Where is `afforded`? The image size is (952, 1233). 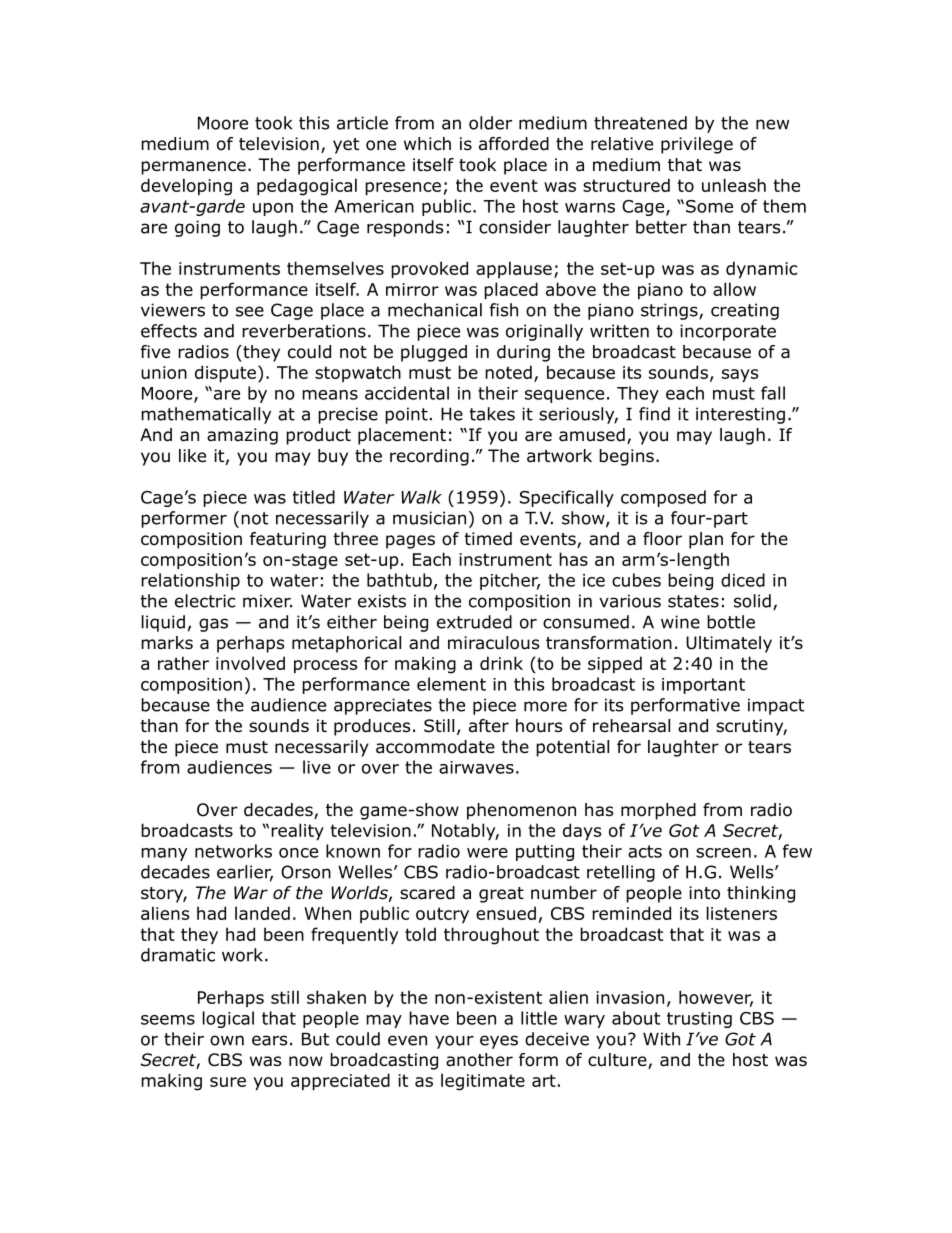 afforded is located at coordinates (514, 144).
